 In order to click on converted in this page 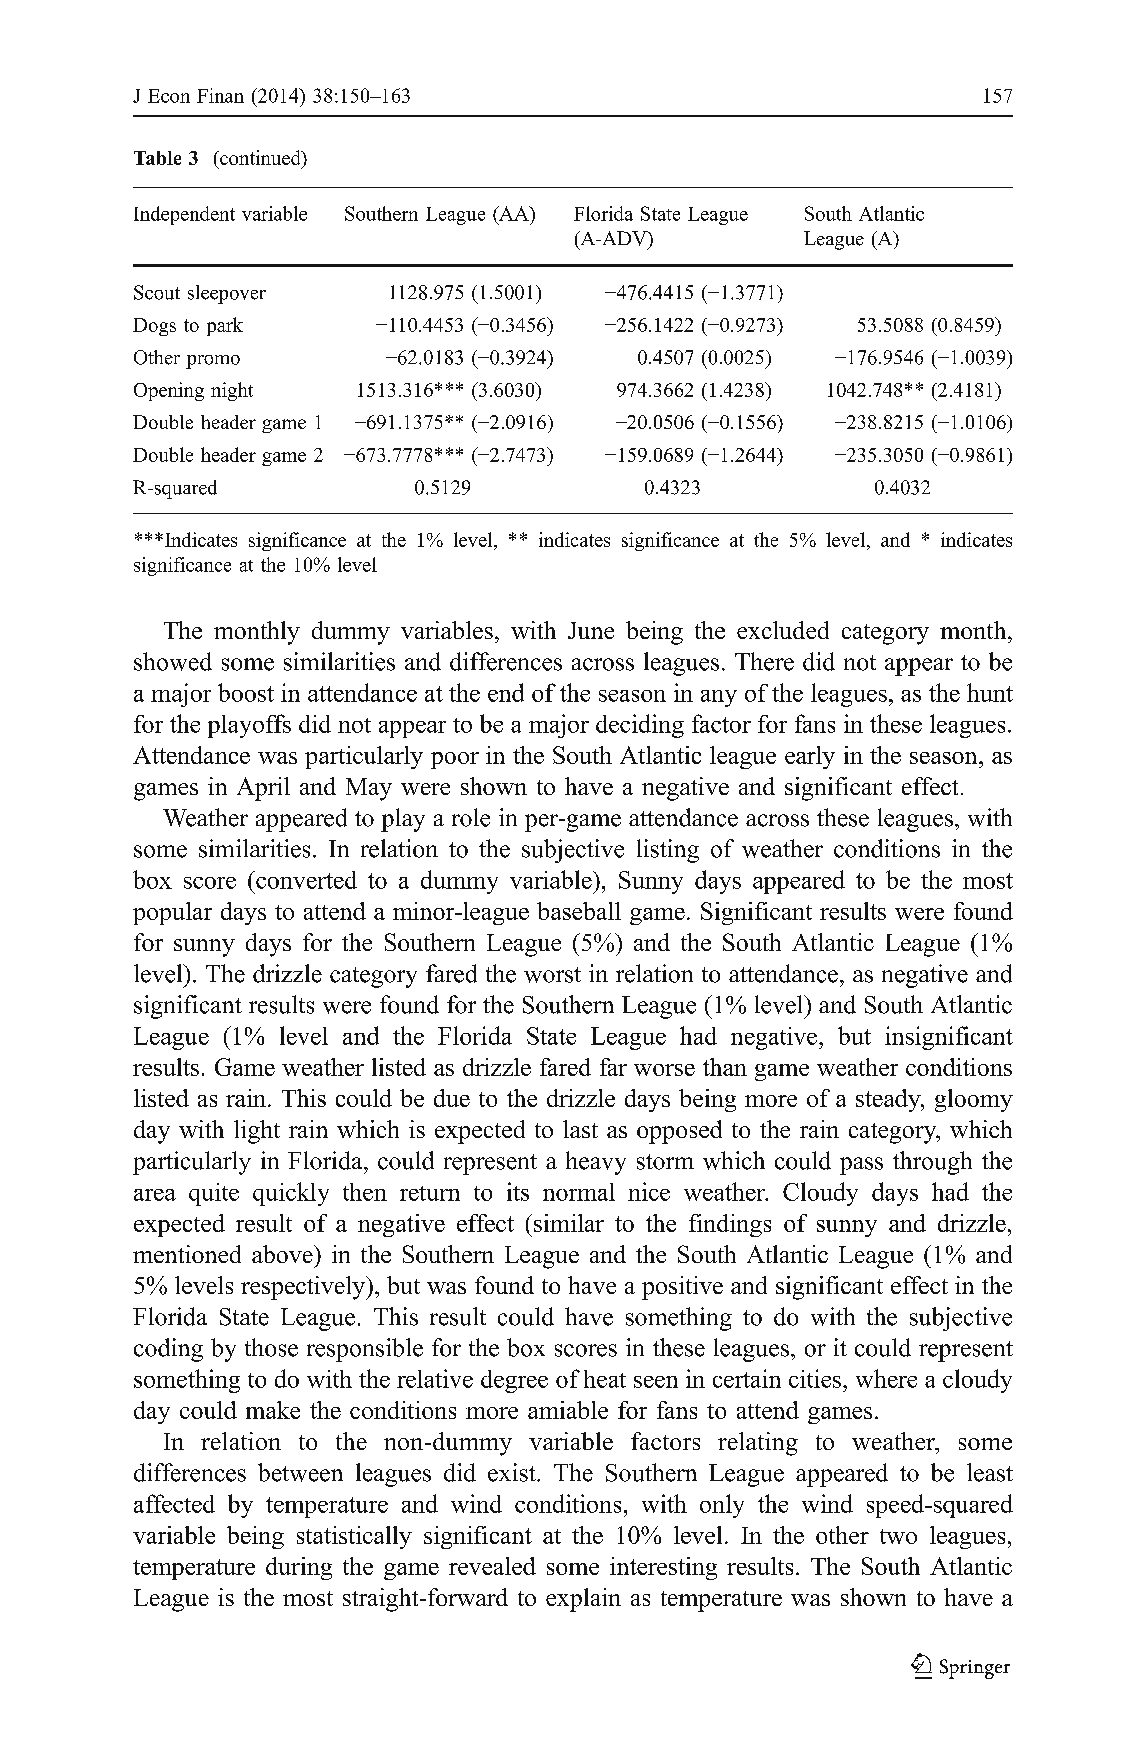, I will do `click(305, 880)`.
